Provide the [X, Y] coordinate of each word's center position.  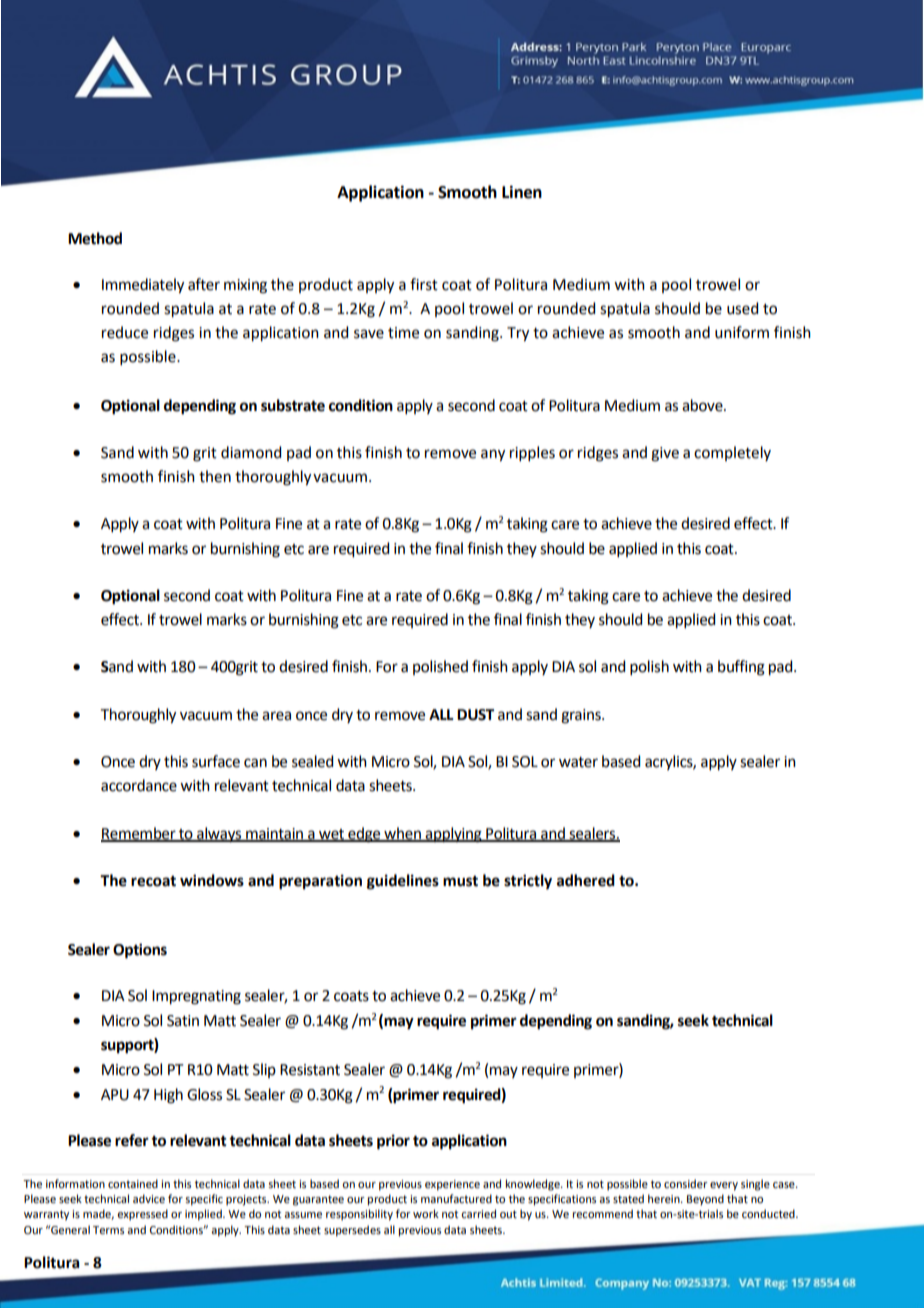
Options [140, 951]
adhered [586, 880]
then [215, 476]
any [493, 455]
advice [149, 1198]
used [742, 308]
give [665, 454]
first [424, 284]
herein [665, 1198]
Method [95, 238]
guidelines [403, 882]
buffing [741, 668]
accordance [139, 785]
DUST [475, 715]
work [426, 1213]
